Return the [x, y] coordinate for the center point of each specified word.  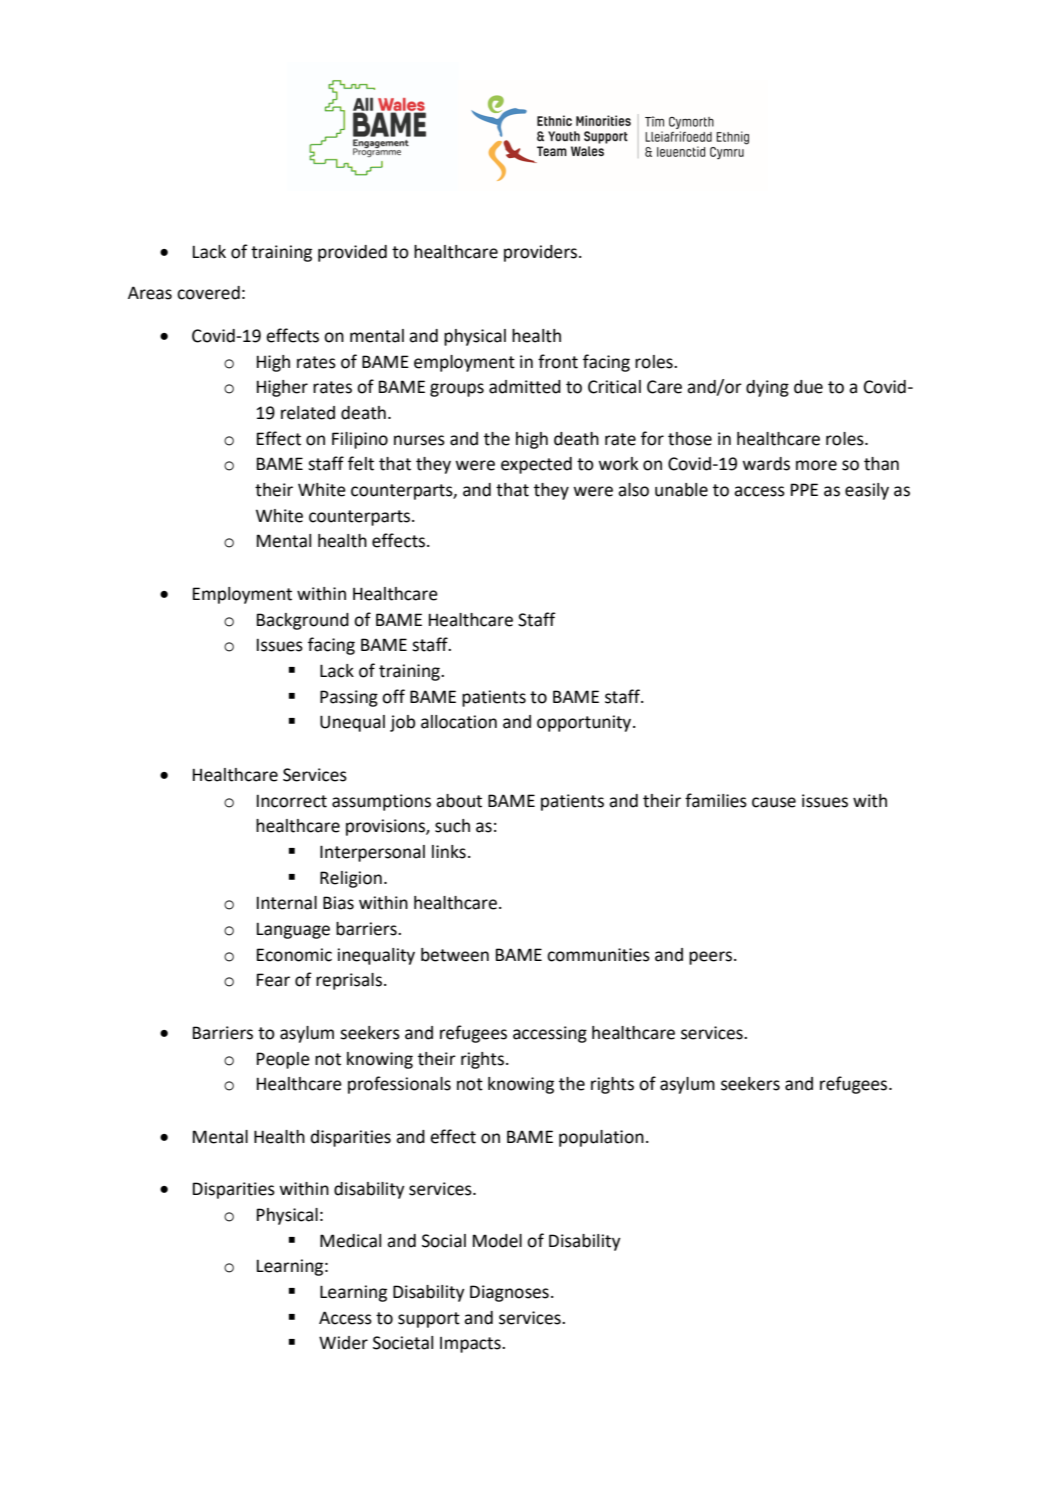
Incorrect [292, 801]
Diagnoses [509, 1293]
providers [542, 253]
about [459, 801]
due [808, 387]
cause [774, 802]
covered [208, 293]
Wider [343, 1343]
